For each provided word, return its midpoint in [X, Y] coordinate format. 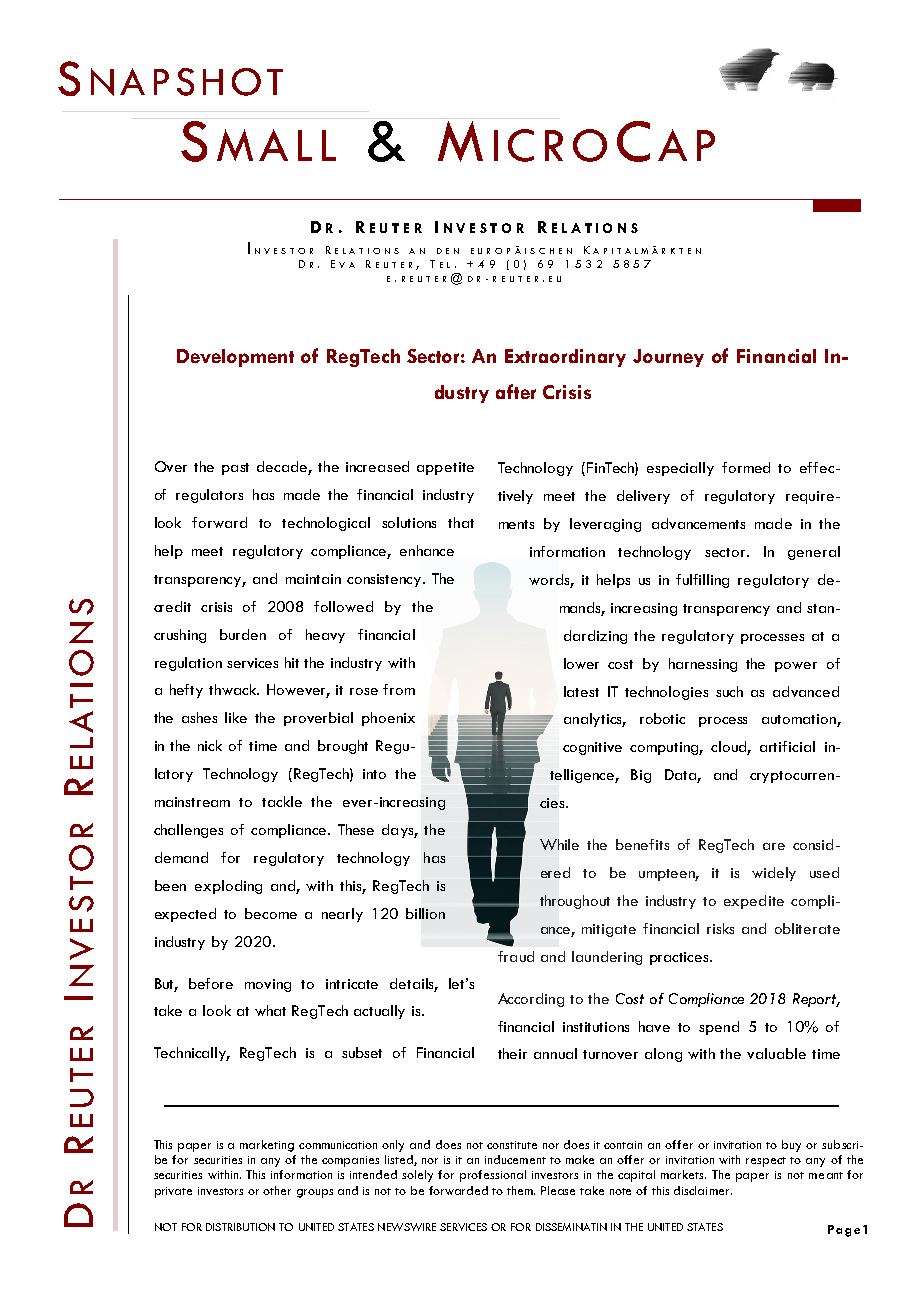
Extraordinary [565, 358]
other [277, 1190]
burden [243, 634]
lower [581, 663]
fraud [516, 956]
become [271, 913]
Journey [668, 358]
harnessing [703, 665]
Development [235, 358]
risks [720, 928]
